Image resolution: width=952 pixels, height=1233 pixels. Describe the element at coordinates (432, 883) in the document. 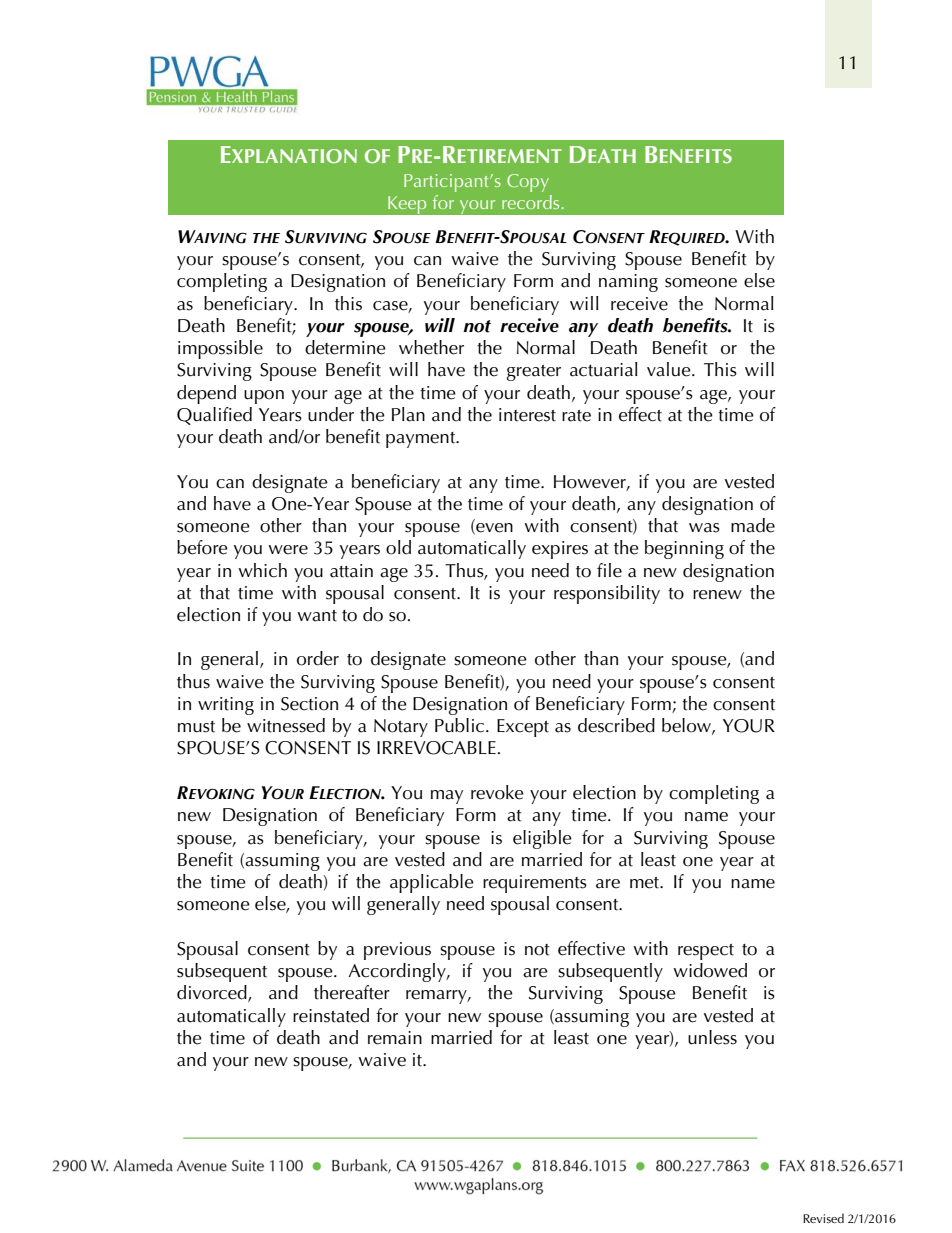

I see `applicable` at that location.
